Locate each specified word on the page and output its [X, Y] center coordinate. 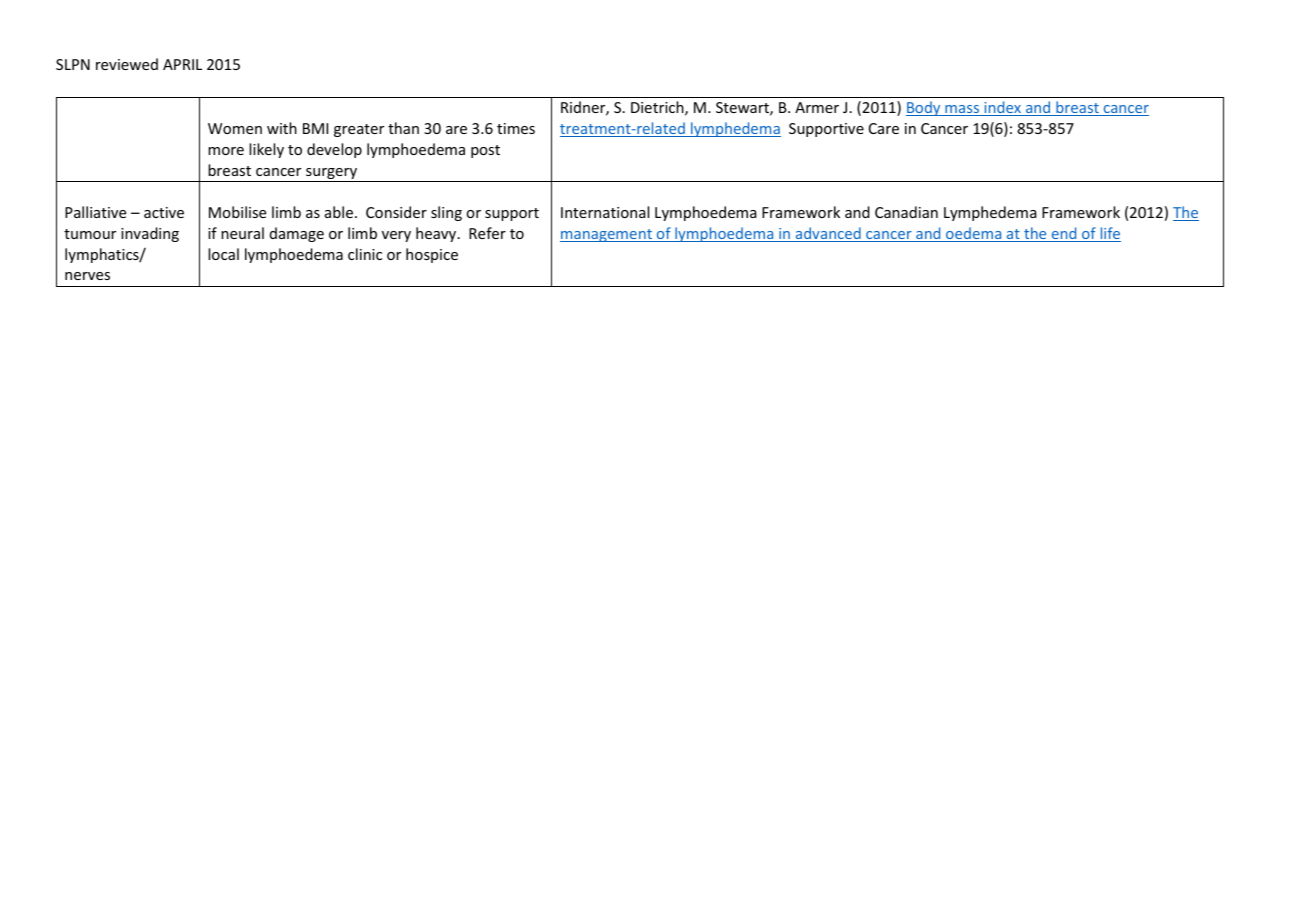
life [1109, 234]
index [1002, 108]
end [1064, 234]
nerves [87, 276]
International [605, 212]
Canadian [906, 212]
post [485, 151]
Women [235, 128]
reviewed [127, 64]
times [516, 128]
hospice [432, 255]
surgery [332, 175]
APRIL [182, 64]
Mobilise [237, 212]
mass [962, 110]
